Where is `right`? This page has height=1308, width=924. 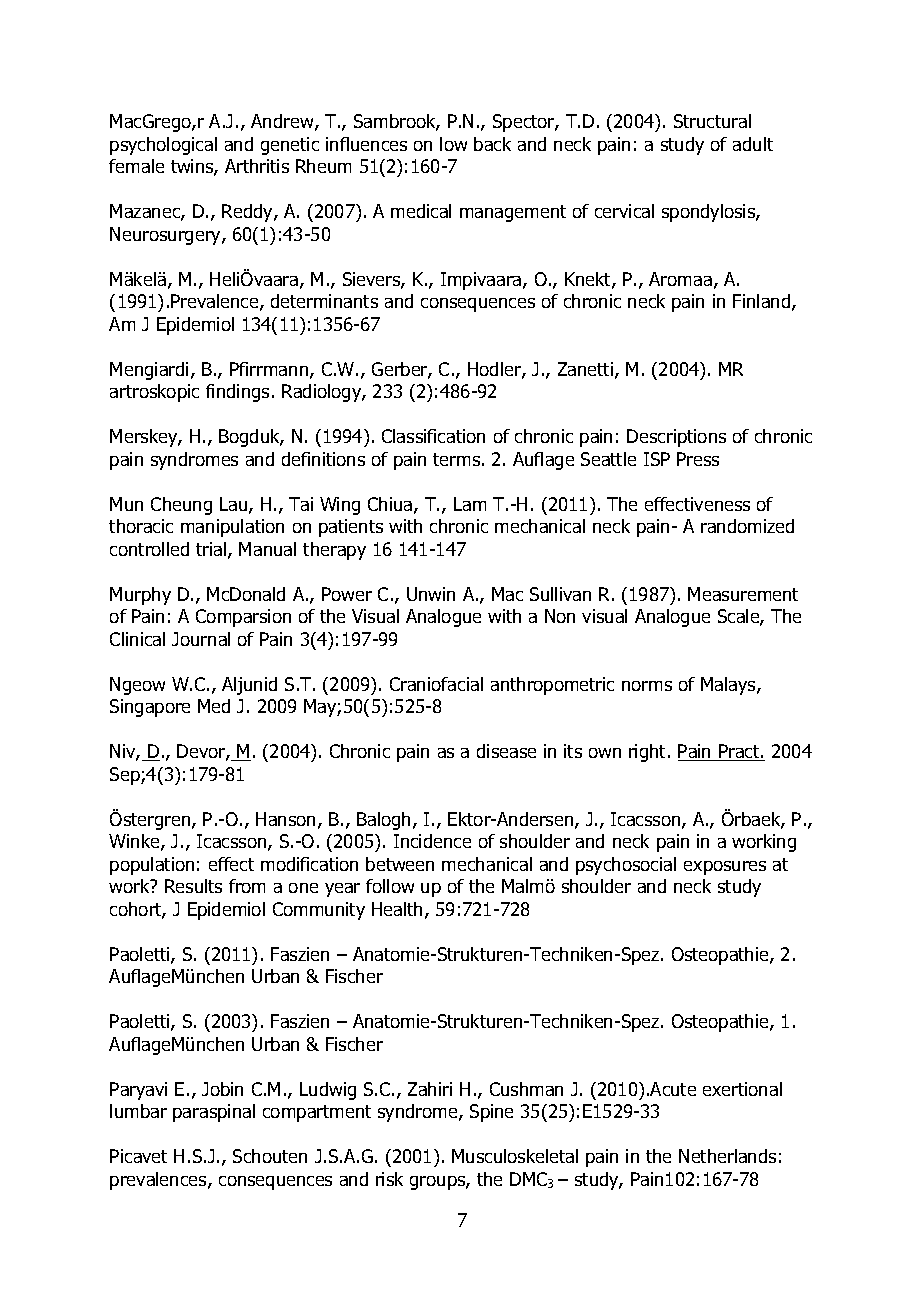
right is located at coordinates (649, 753).
